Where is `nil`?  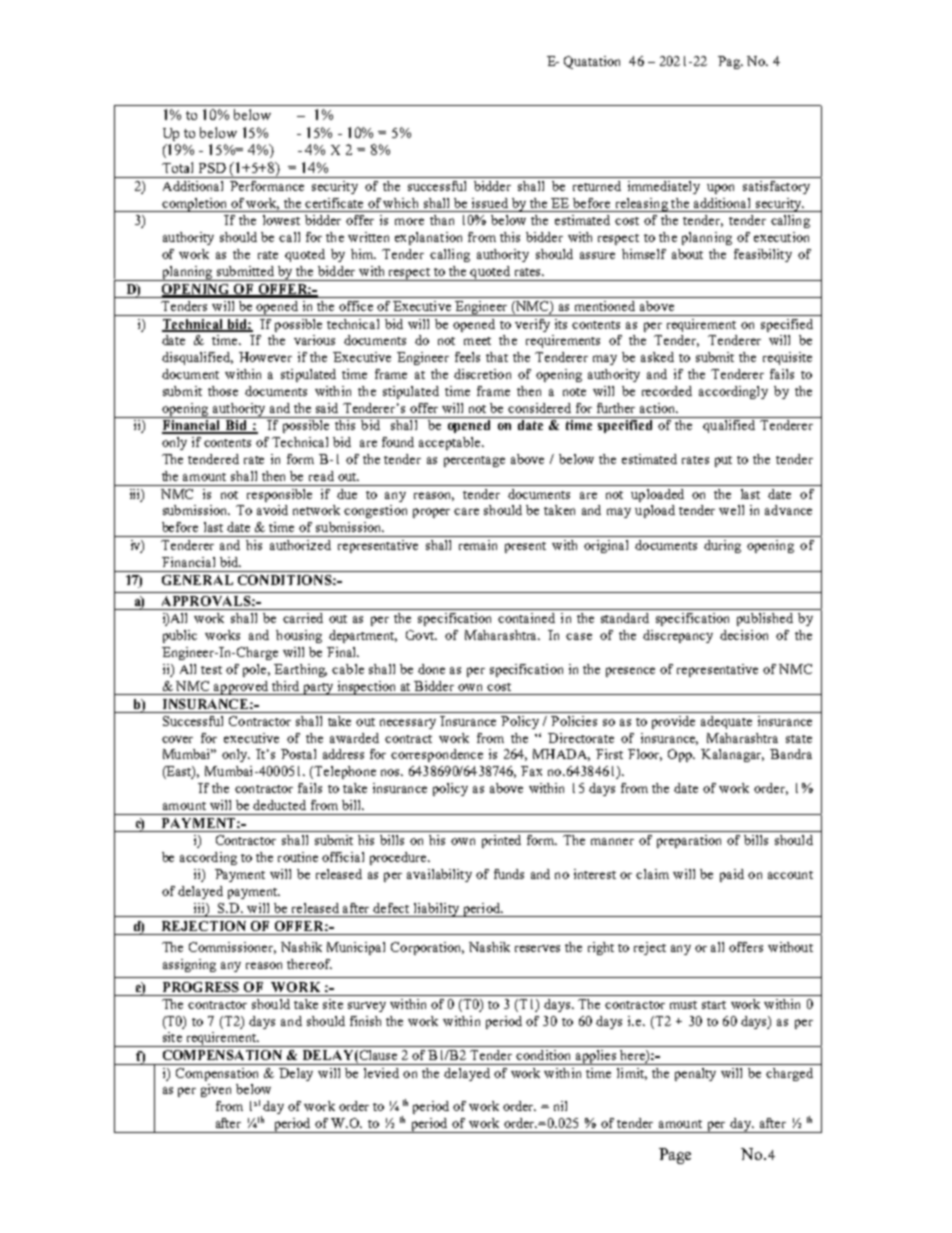 nil is located at coordinates (560, 1106).
